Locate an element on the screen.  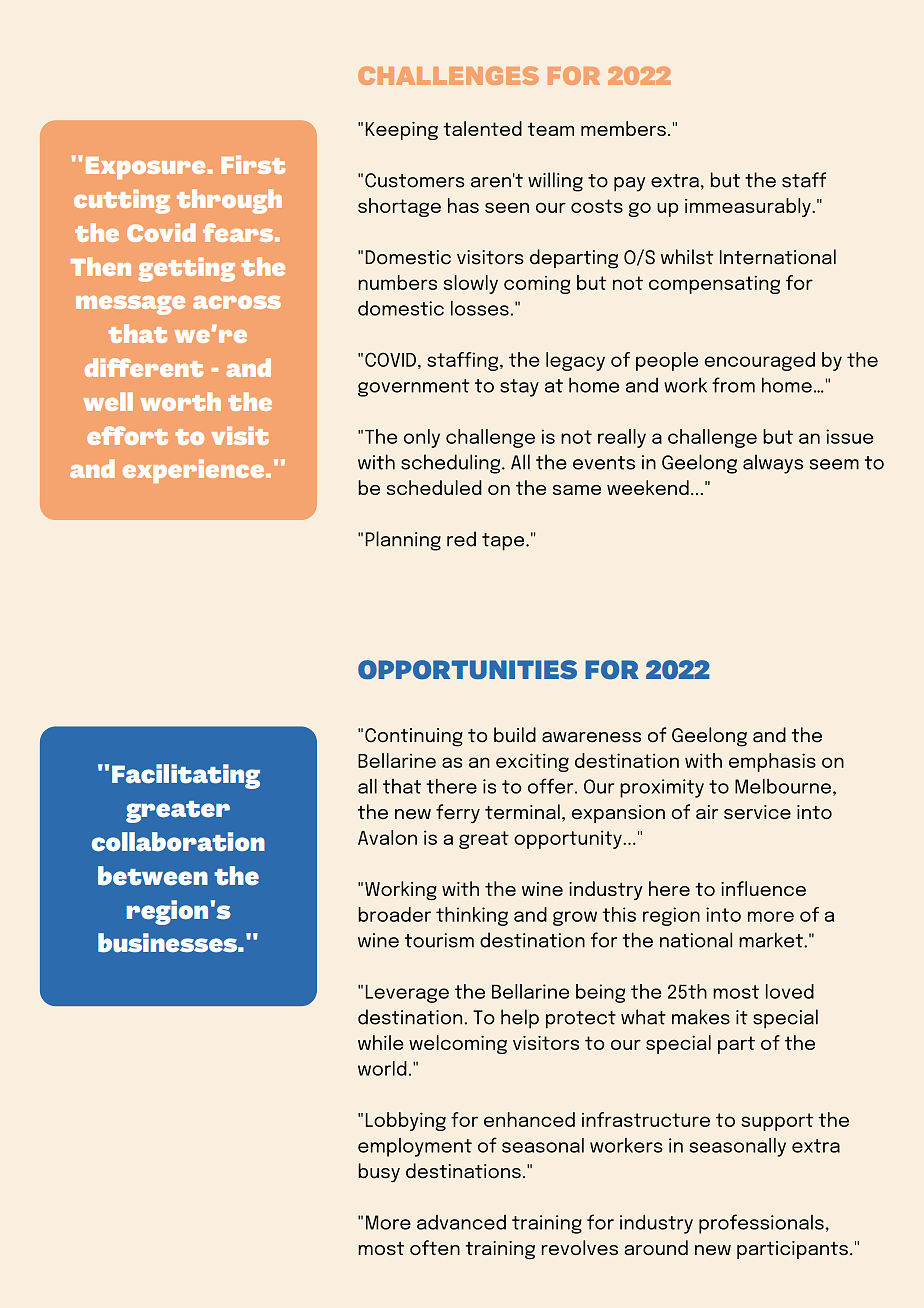
immeasurably is located at coordinates (749, 207).
